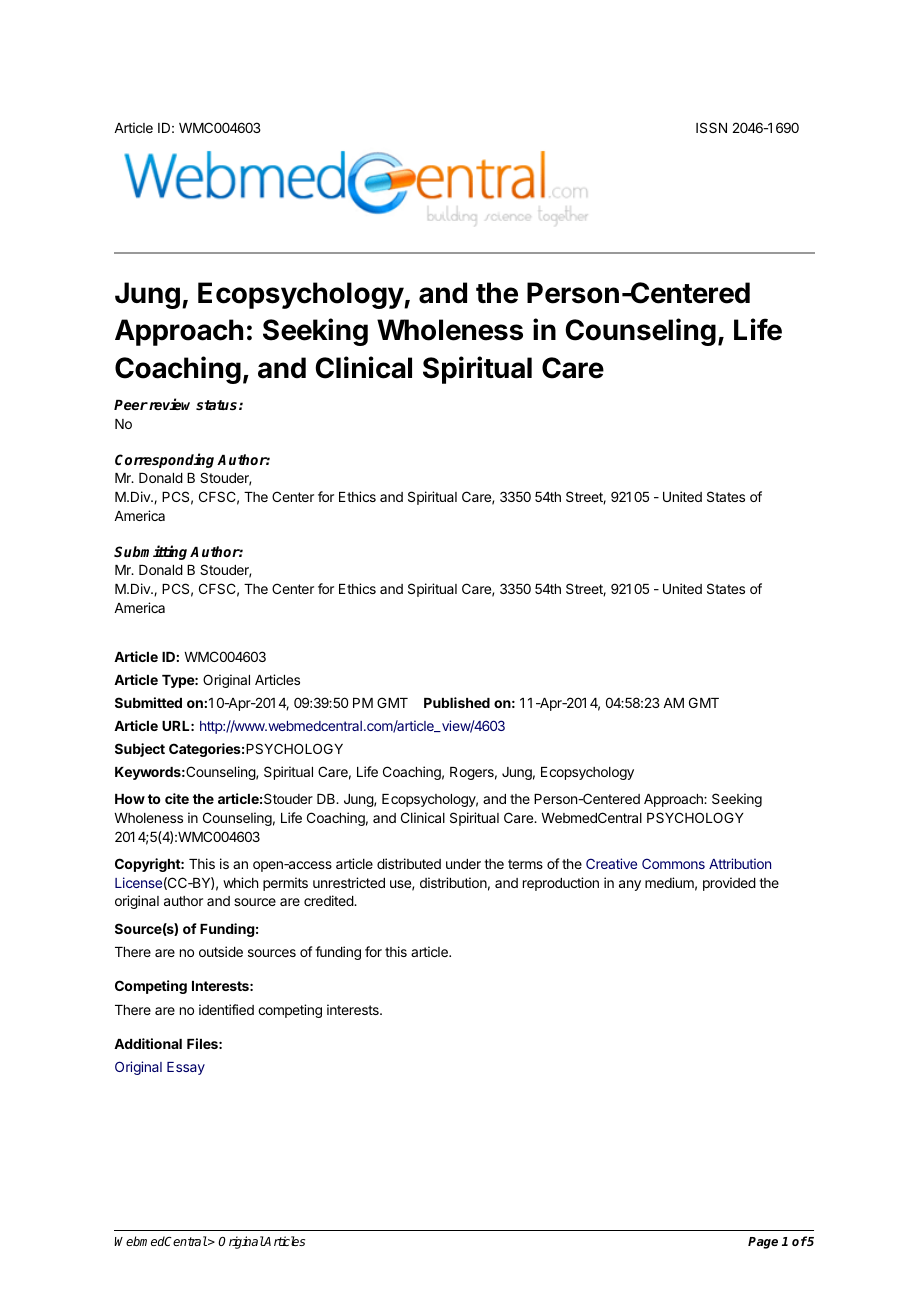  What do you see at coordinates (711, 127) in the page?
I see `ISSN` at bounding box center [711, 127].
